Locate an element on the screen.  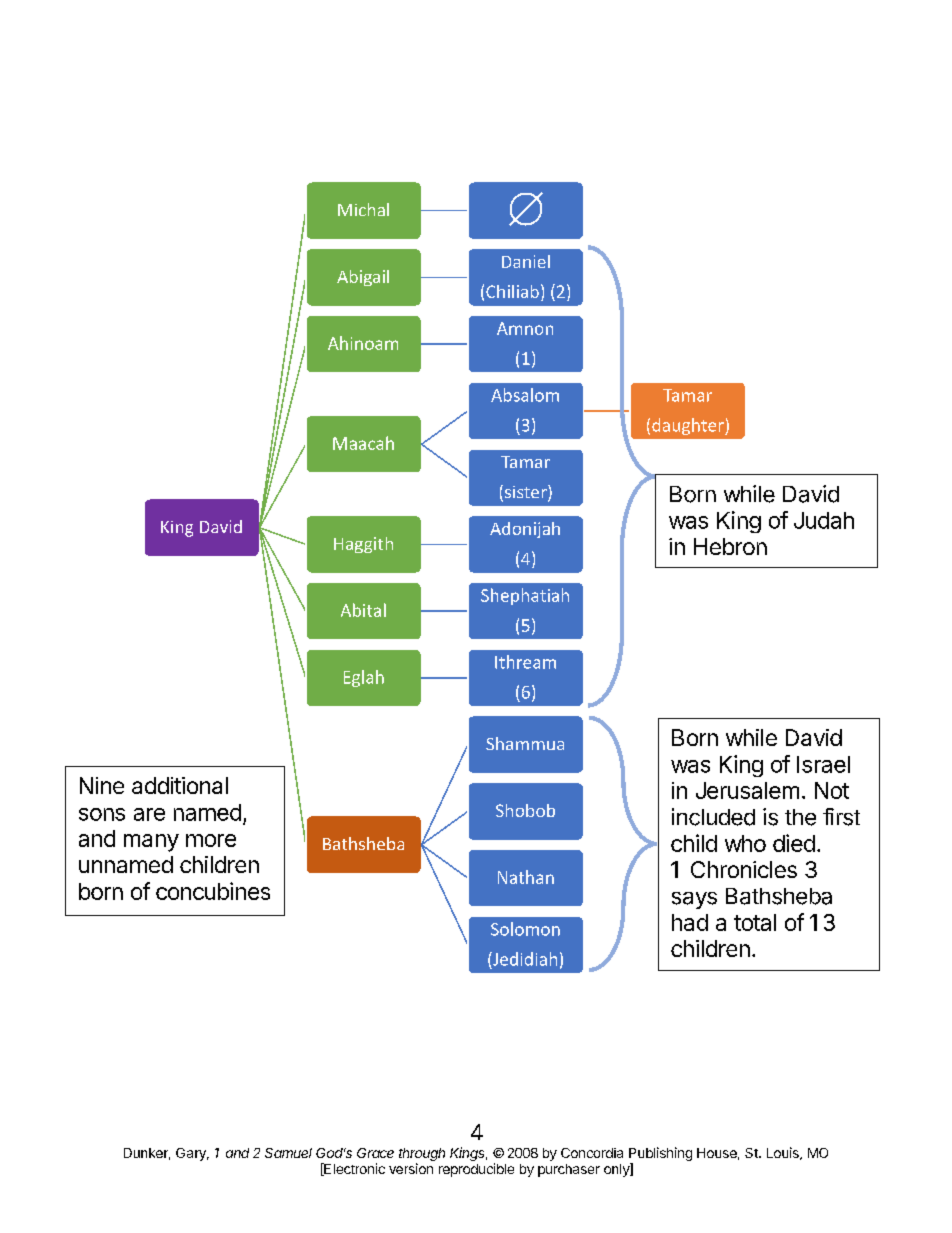
Nathan is located at coordinates (526, 877).
